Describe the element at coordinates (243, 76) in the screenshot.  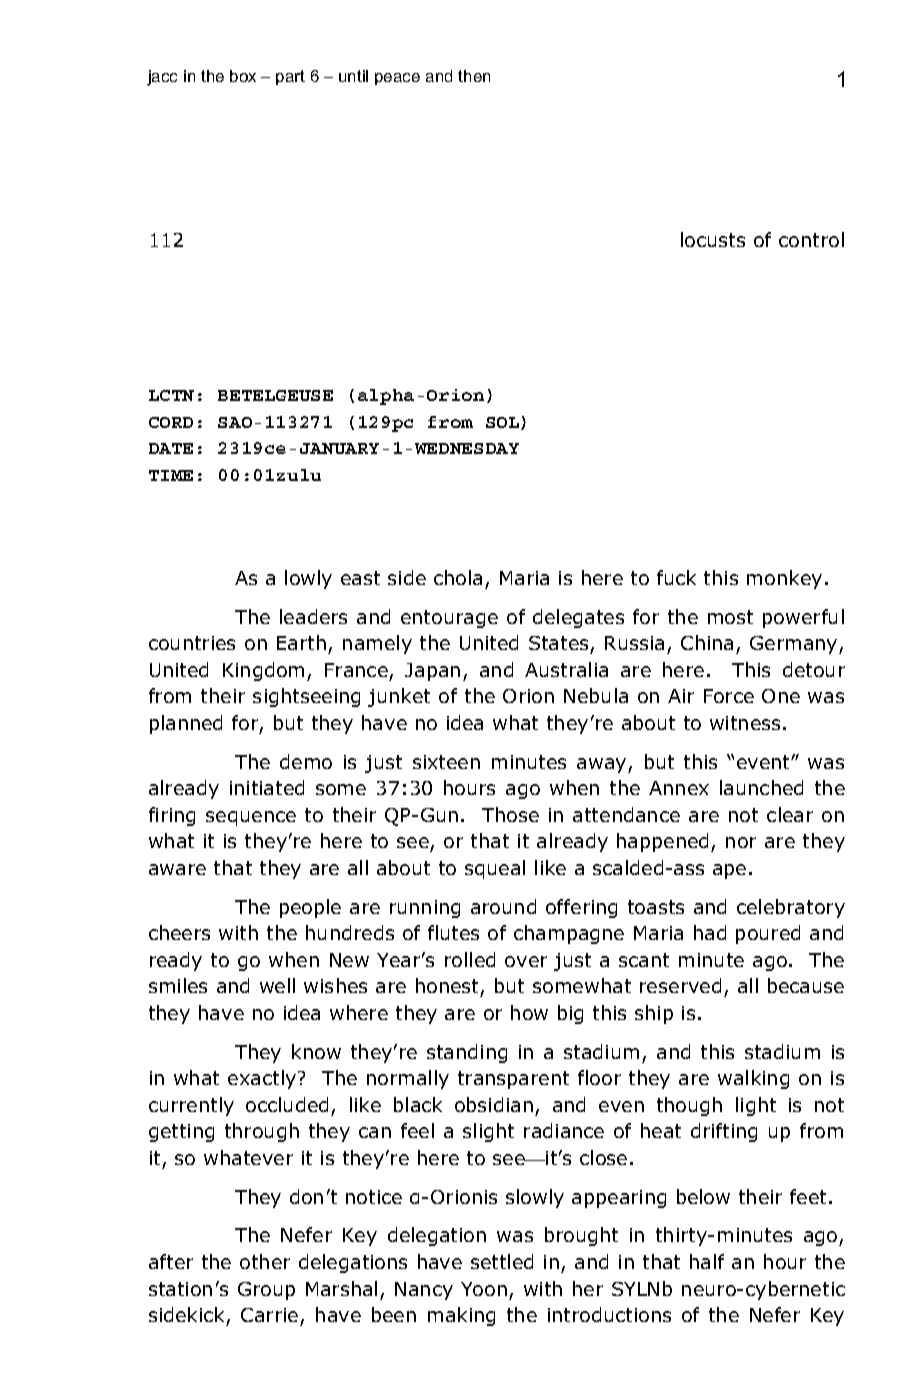
I see `box` at that location.
